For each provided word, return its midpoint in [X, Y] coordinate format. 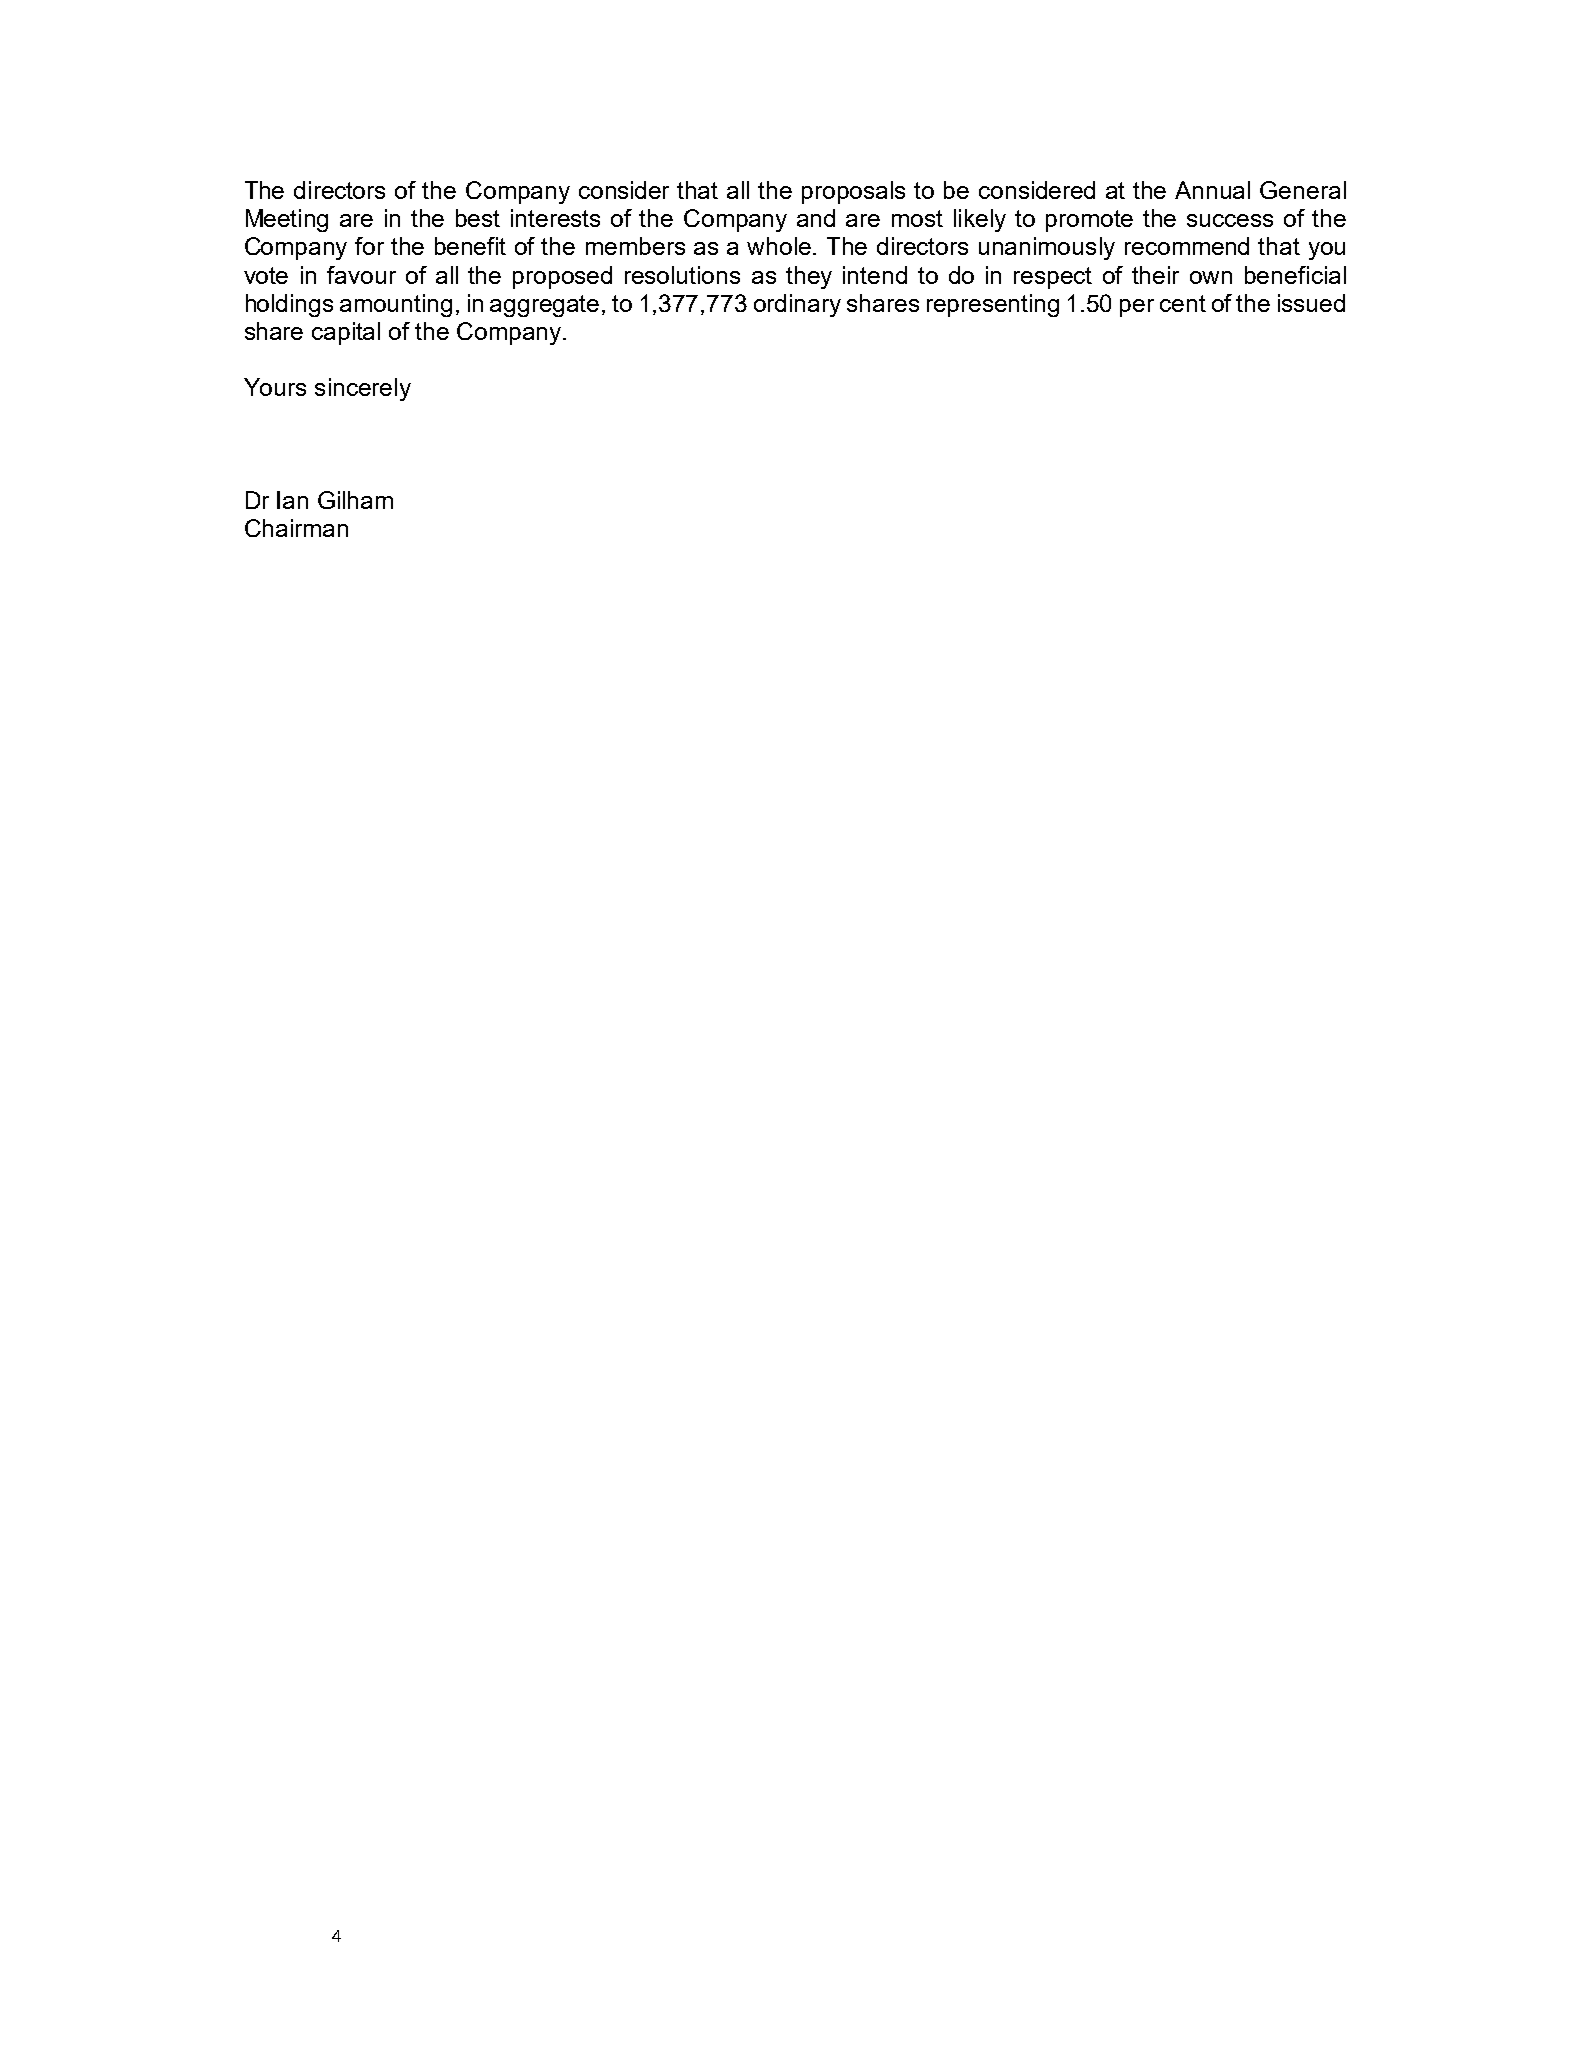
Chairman [296, 528]
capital [346, 333]
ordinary [797, 305]
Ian [292, 500]
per [1137, 308]
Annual [1212, 190]
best [478, 218]
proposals [853, 192]
